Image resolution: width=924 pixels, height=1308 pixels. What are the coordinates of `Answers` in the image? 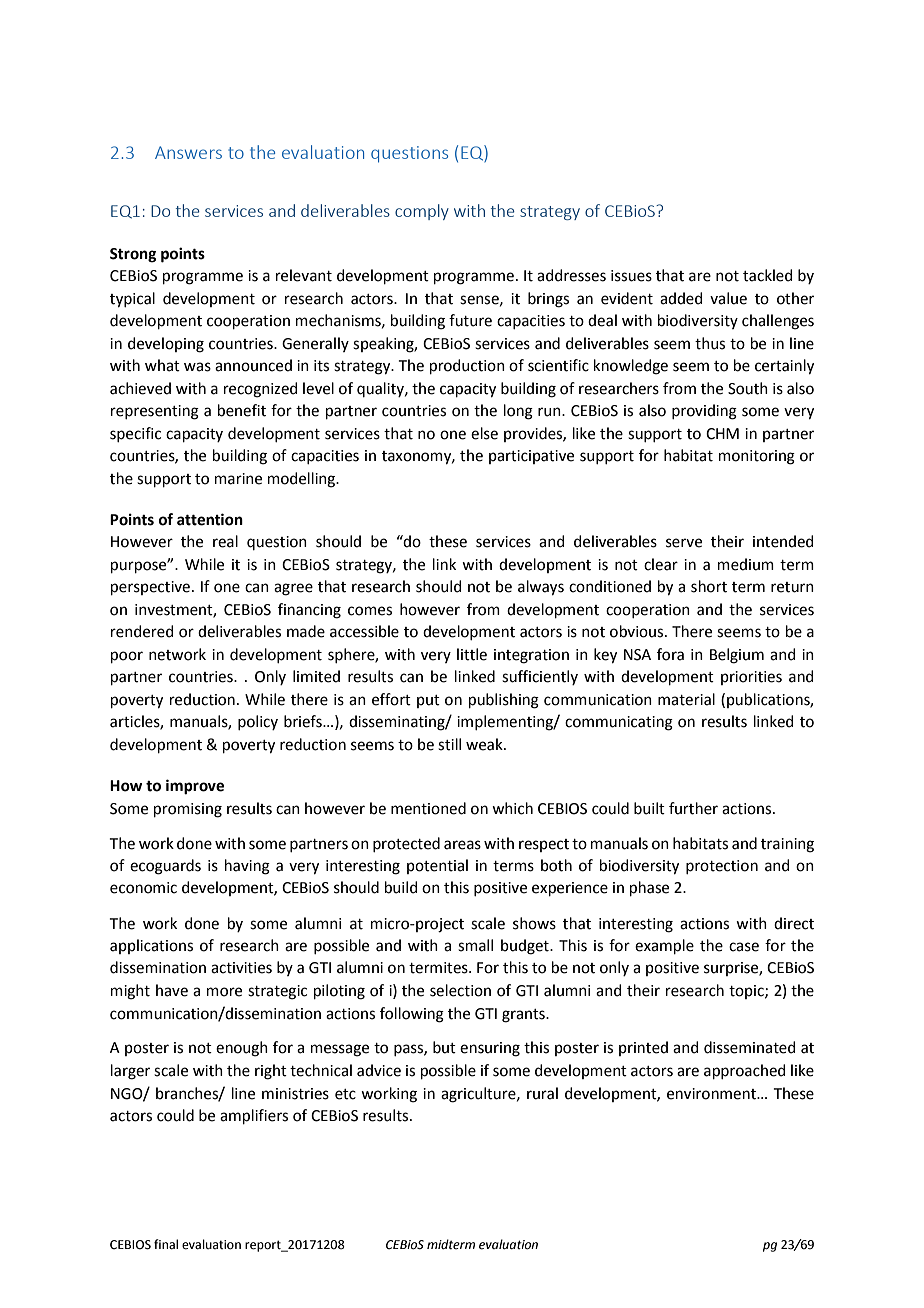 It's located at (188, 152).
